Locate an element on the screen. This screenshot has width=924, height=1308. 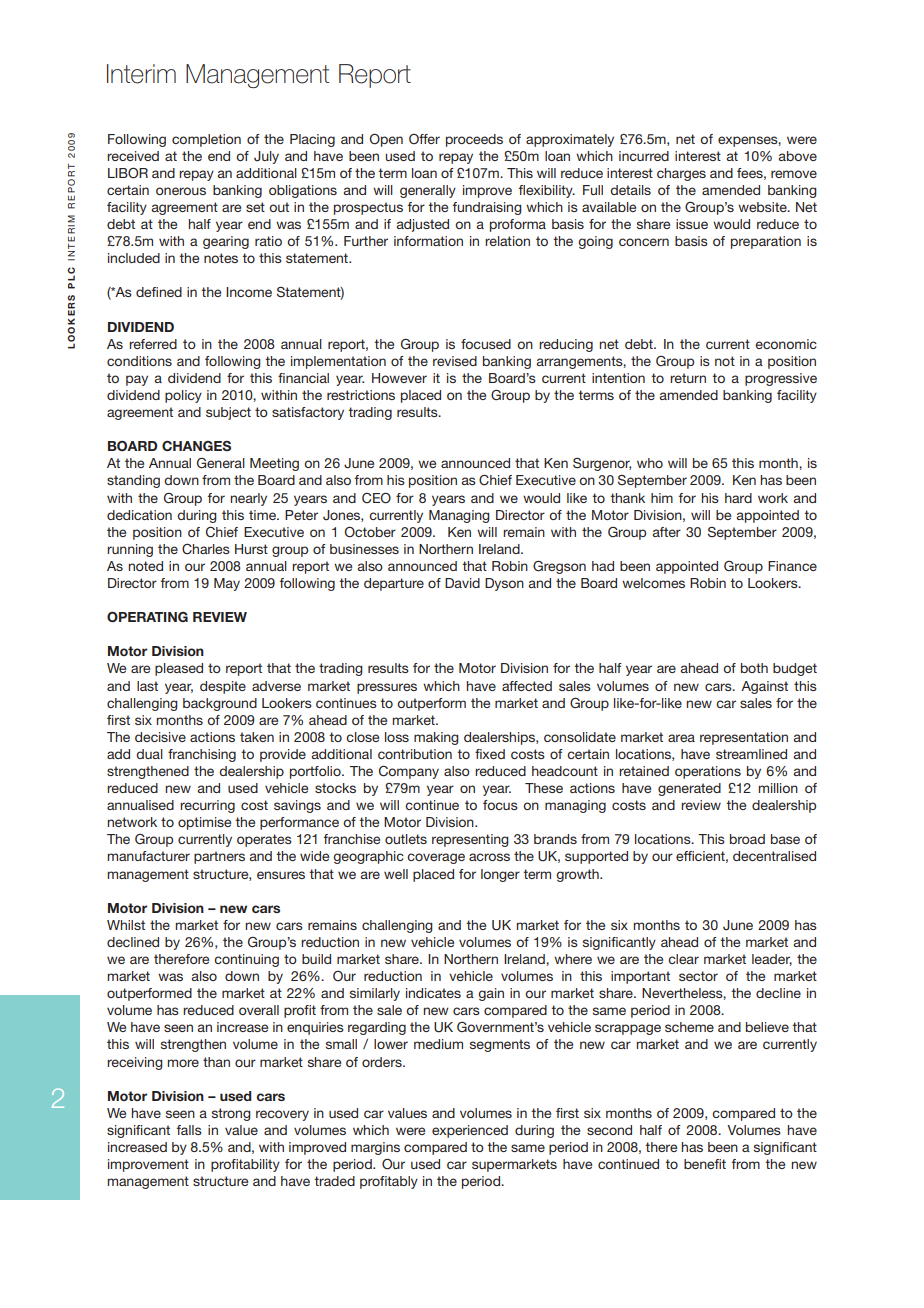
experienced is located at coordinates (470, 1131).
